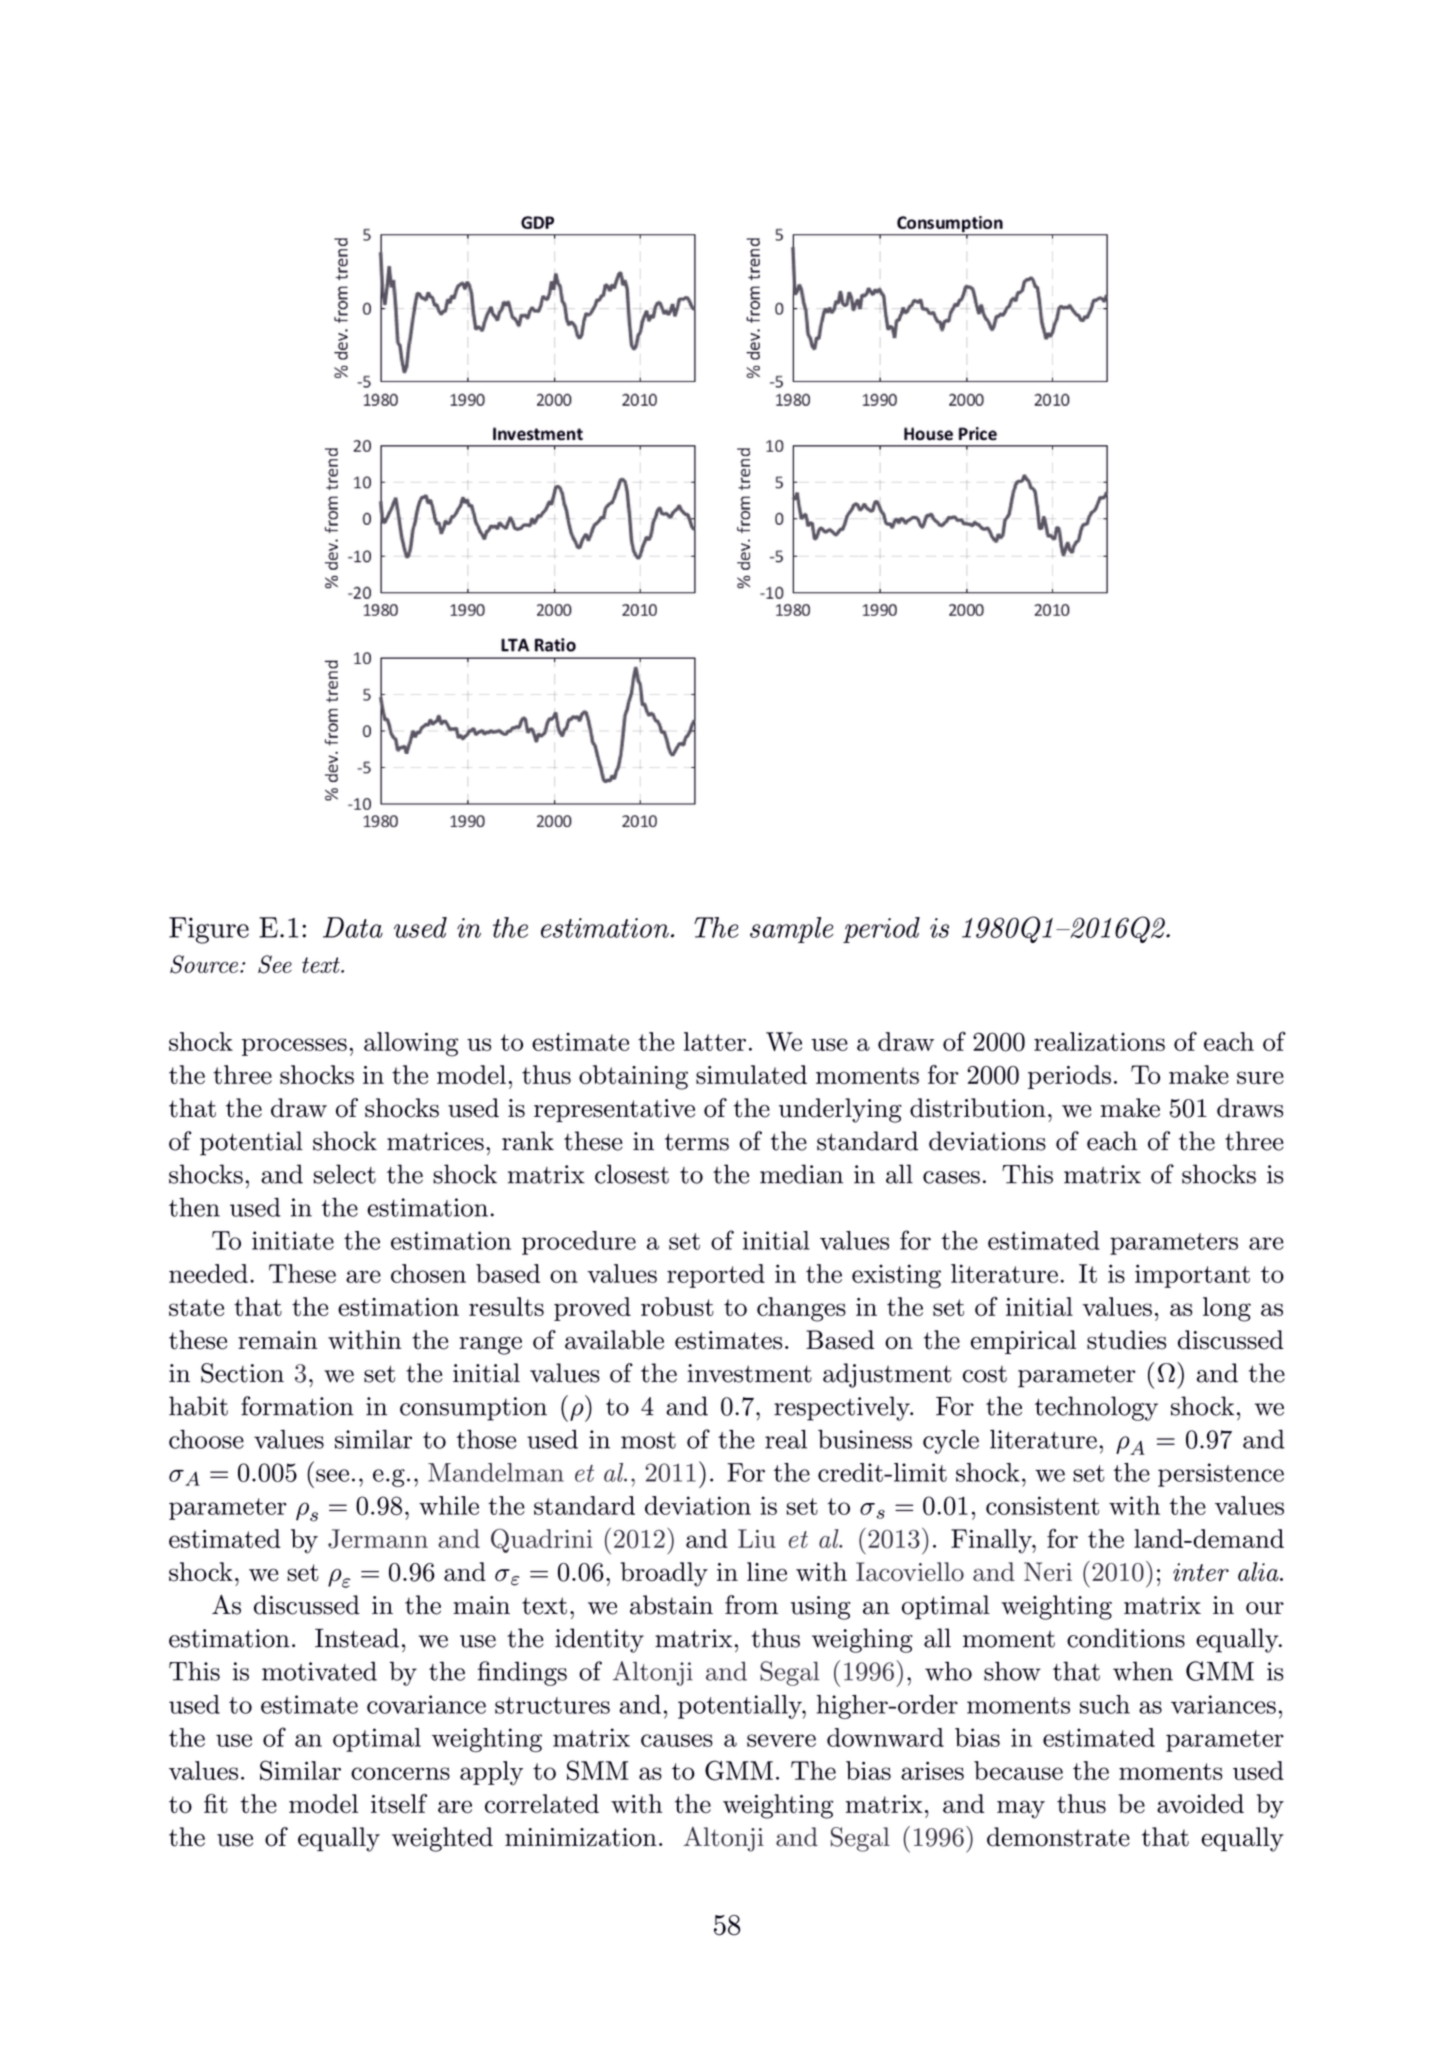 This screenshot has height=2059, width=1456. I want to click on sample, so click(791, 930).
